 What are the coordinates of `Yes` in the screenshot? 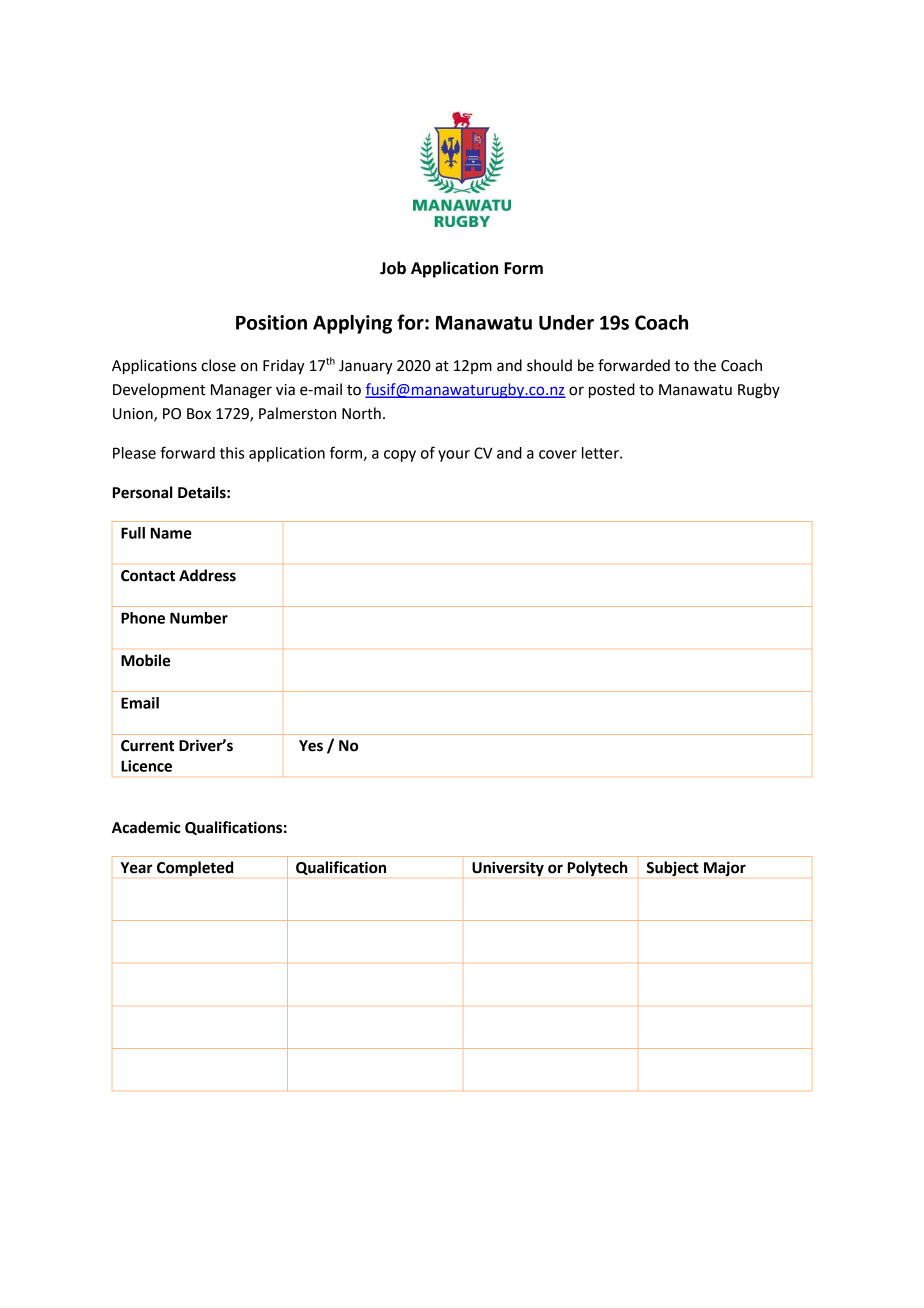 It's located at (311, 746).
